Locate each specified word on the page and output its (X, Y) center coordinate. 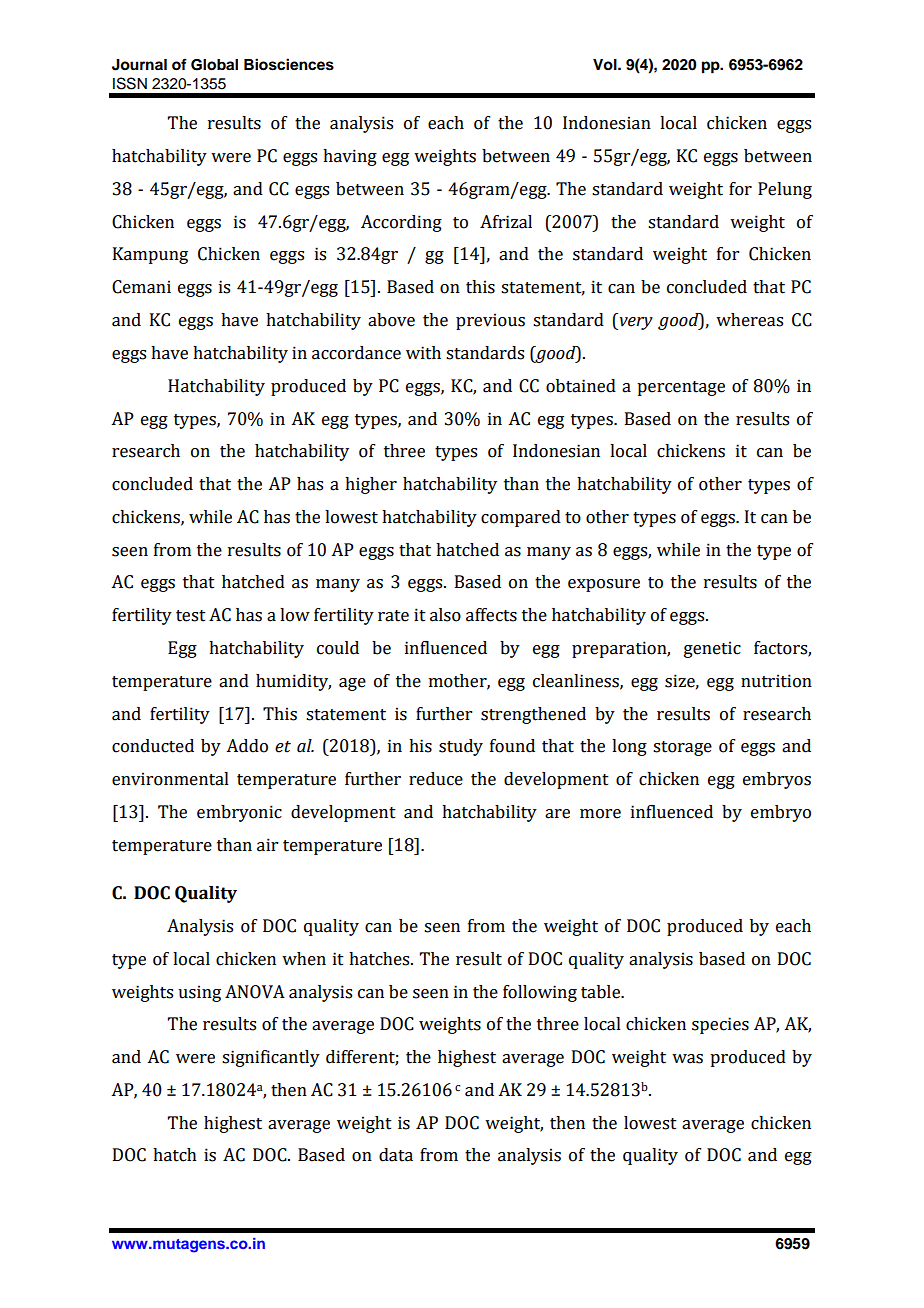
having (350, 157)
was (687, 1059)
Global (214, 65)
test (191, 616)
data (396, 1155)
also (445, 615)
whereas (749, 320)
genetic (712, 649)
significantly (271, 1058)
